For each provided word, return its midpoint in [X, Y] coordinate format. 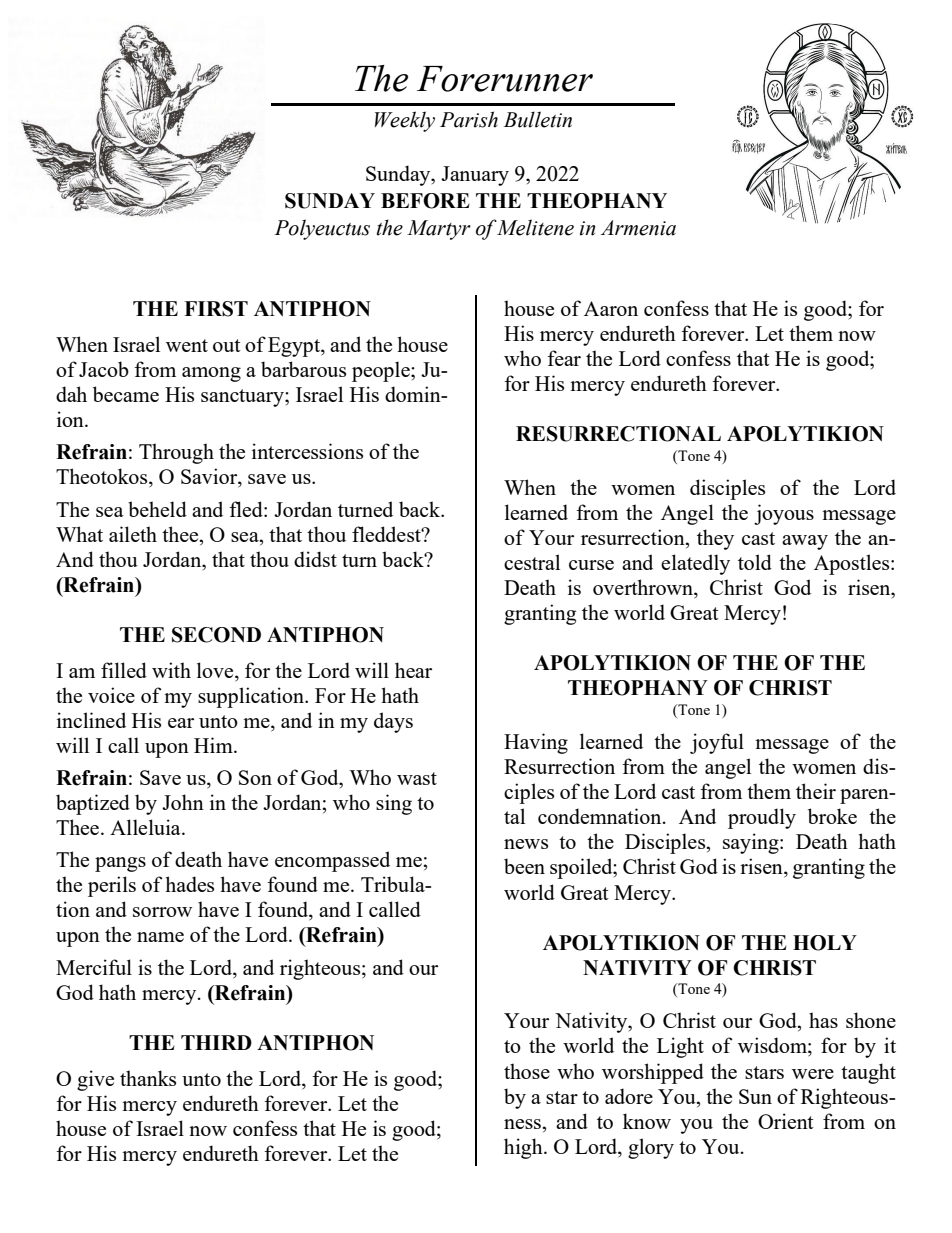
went [187, 345]
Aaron [611, 308]
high [524, 1148]
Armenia [638, 228]
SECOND [216, 635]
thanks [148, 1078]
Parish [469, 119]
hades [189, 884]
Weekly [405, 121]
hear [413, 670]
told [755, 562]
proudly [762, 818]
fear [564, 358]
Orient [786, 1121]
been [524, 866]
